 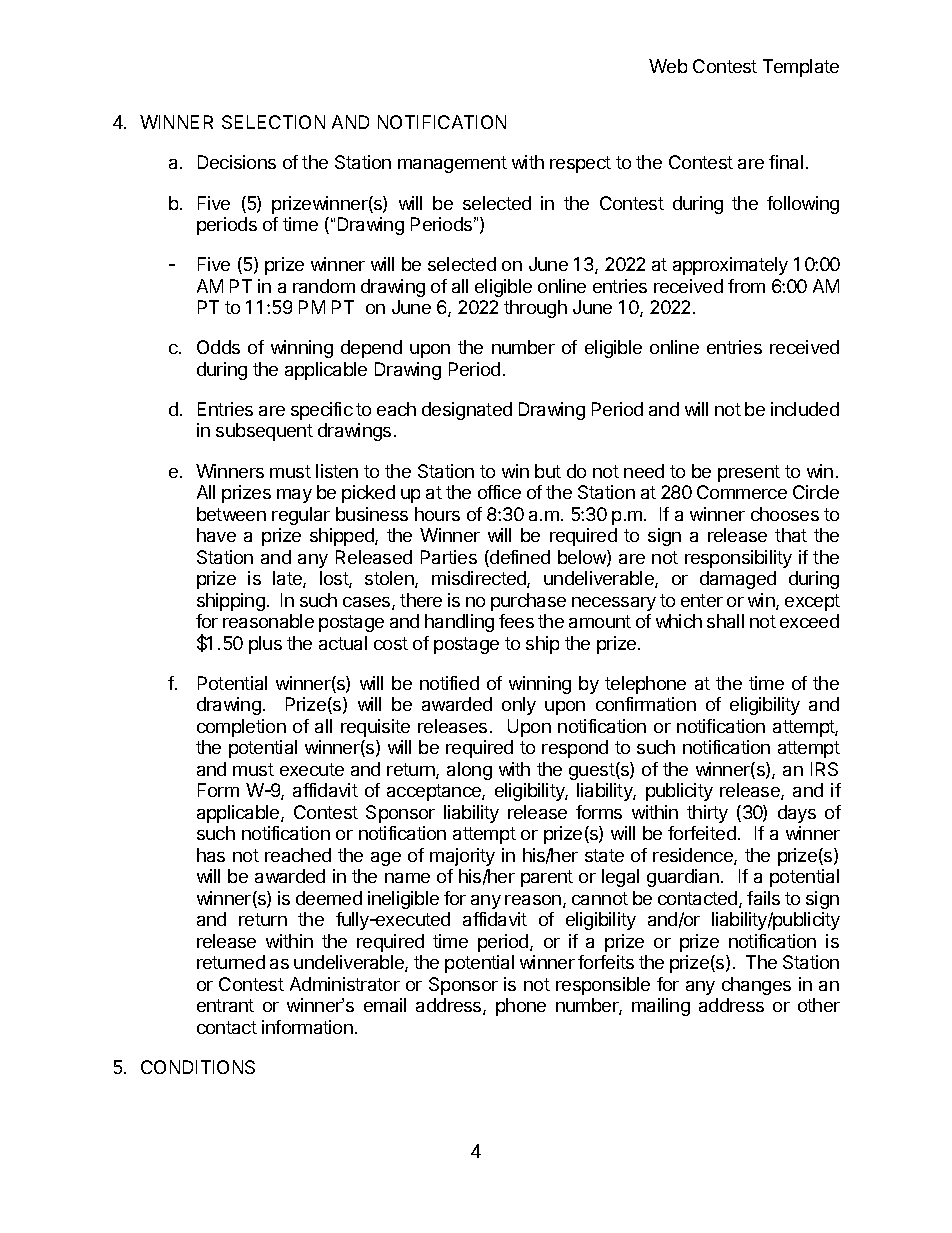 What do you see at coordinates (519, 558) in the screenshot?
I see `defined` at bounding box center [519, 558].
